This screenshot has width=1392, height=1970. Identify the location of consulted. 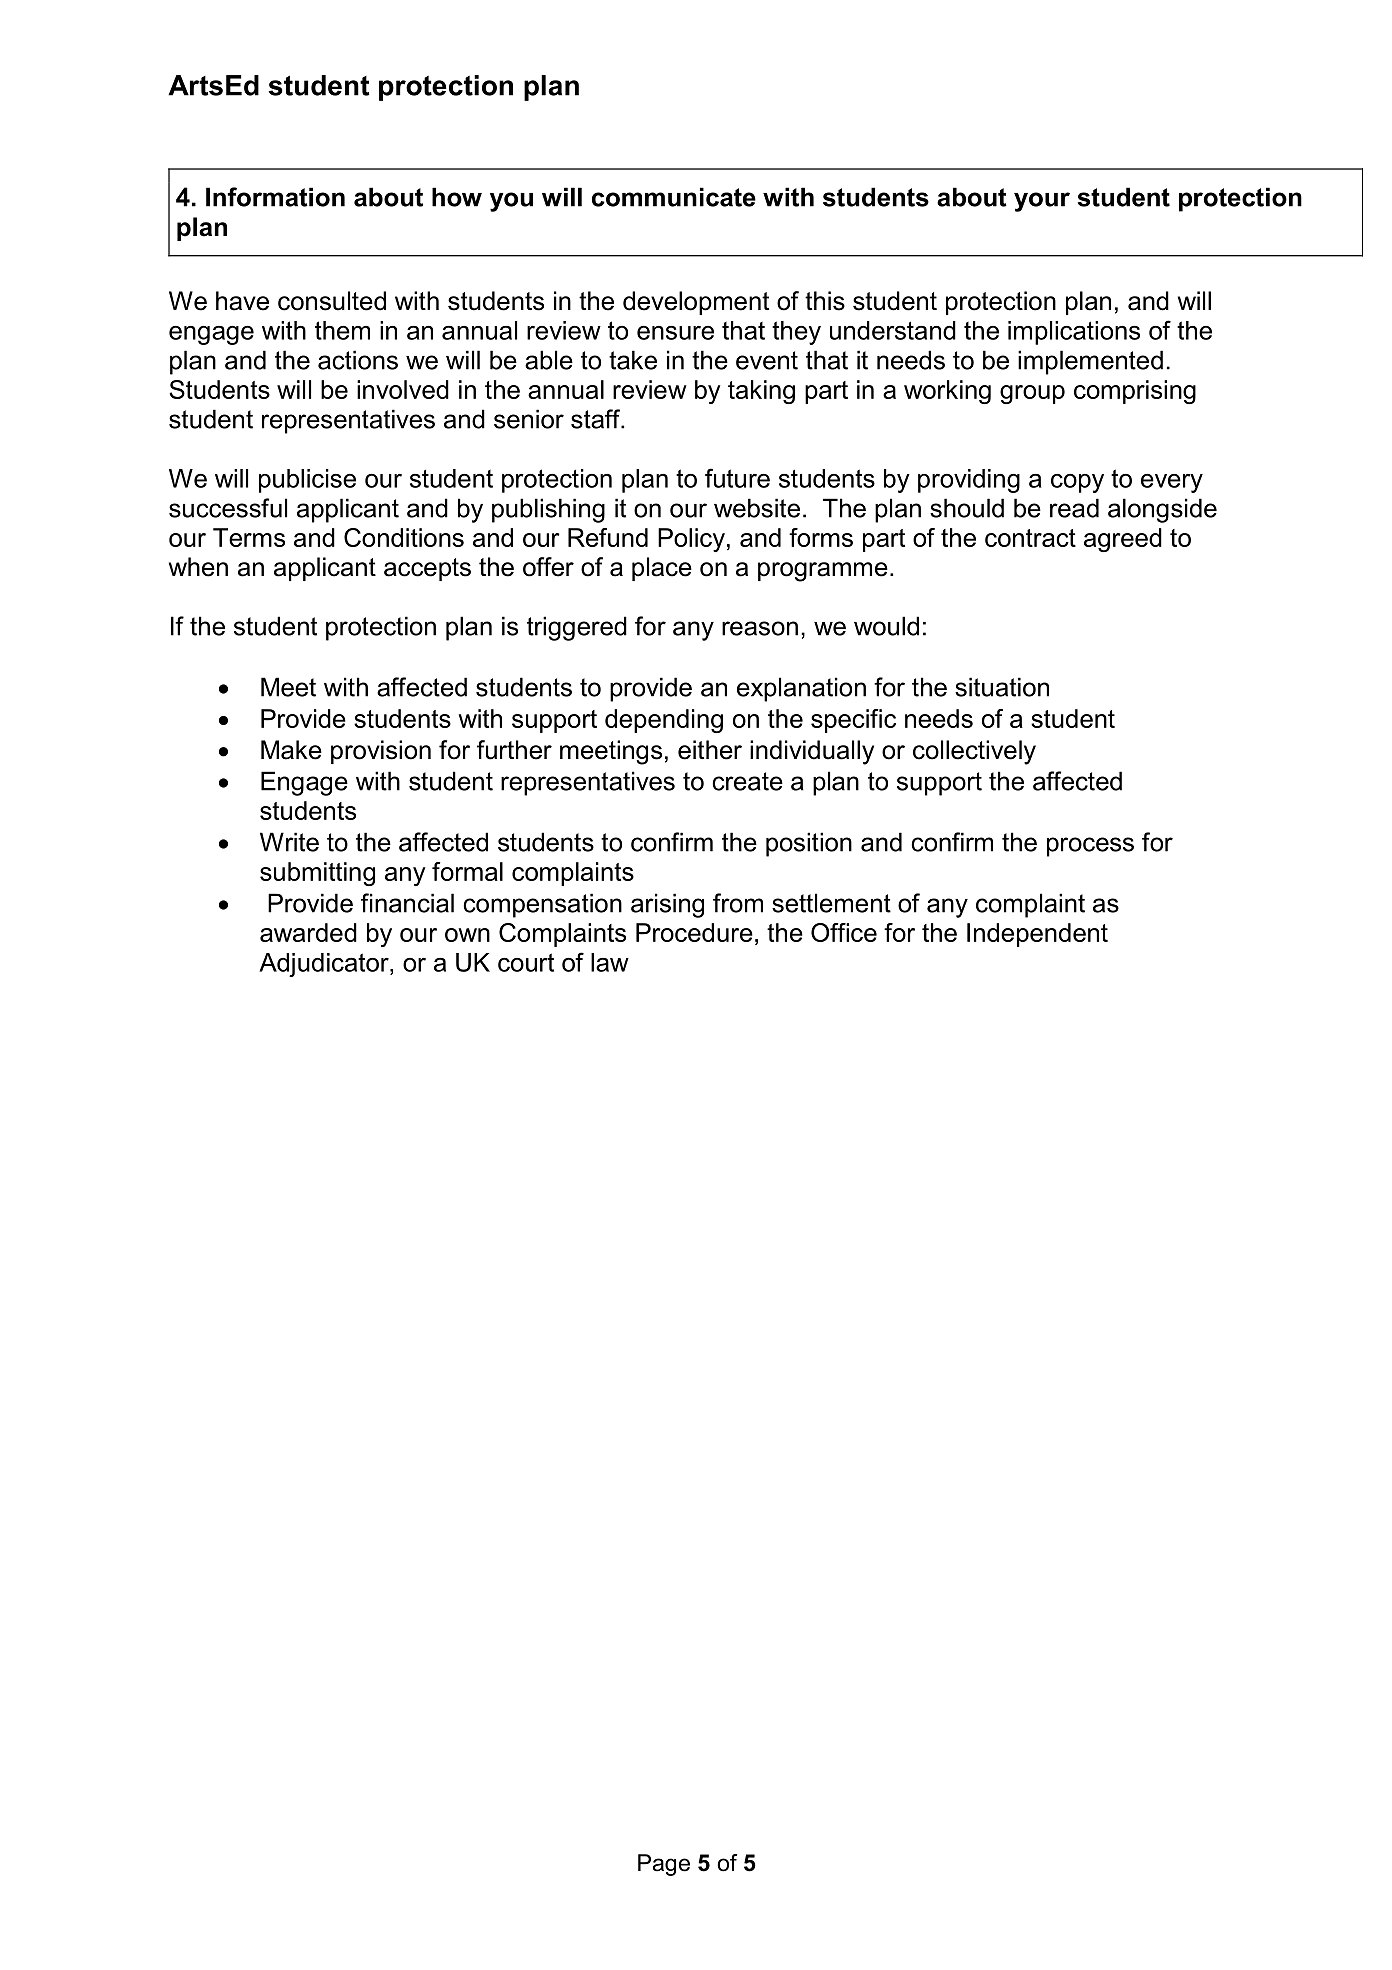
(332, 301).
